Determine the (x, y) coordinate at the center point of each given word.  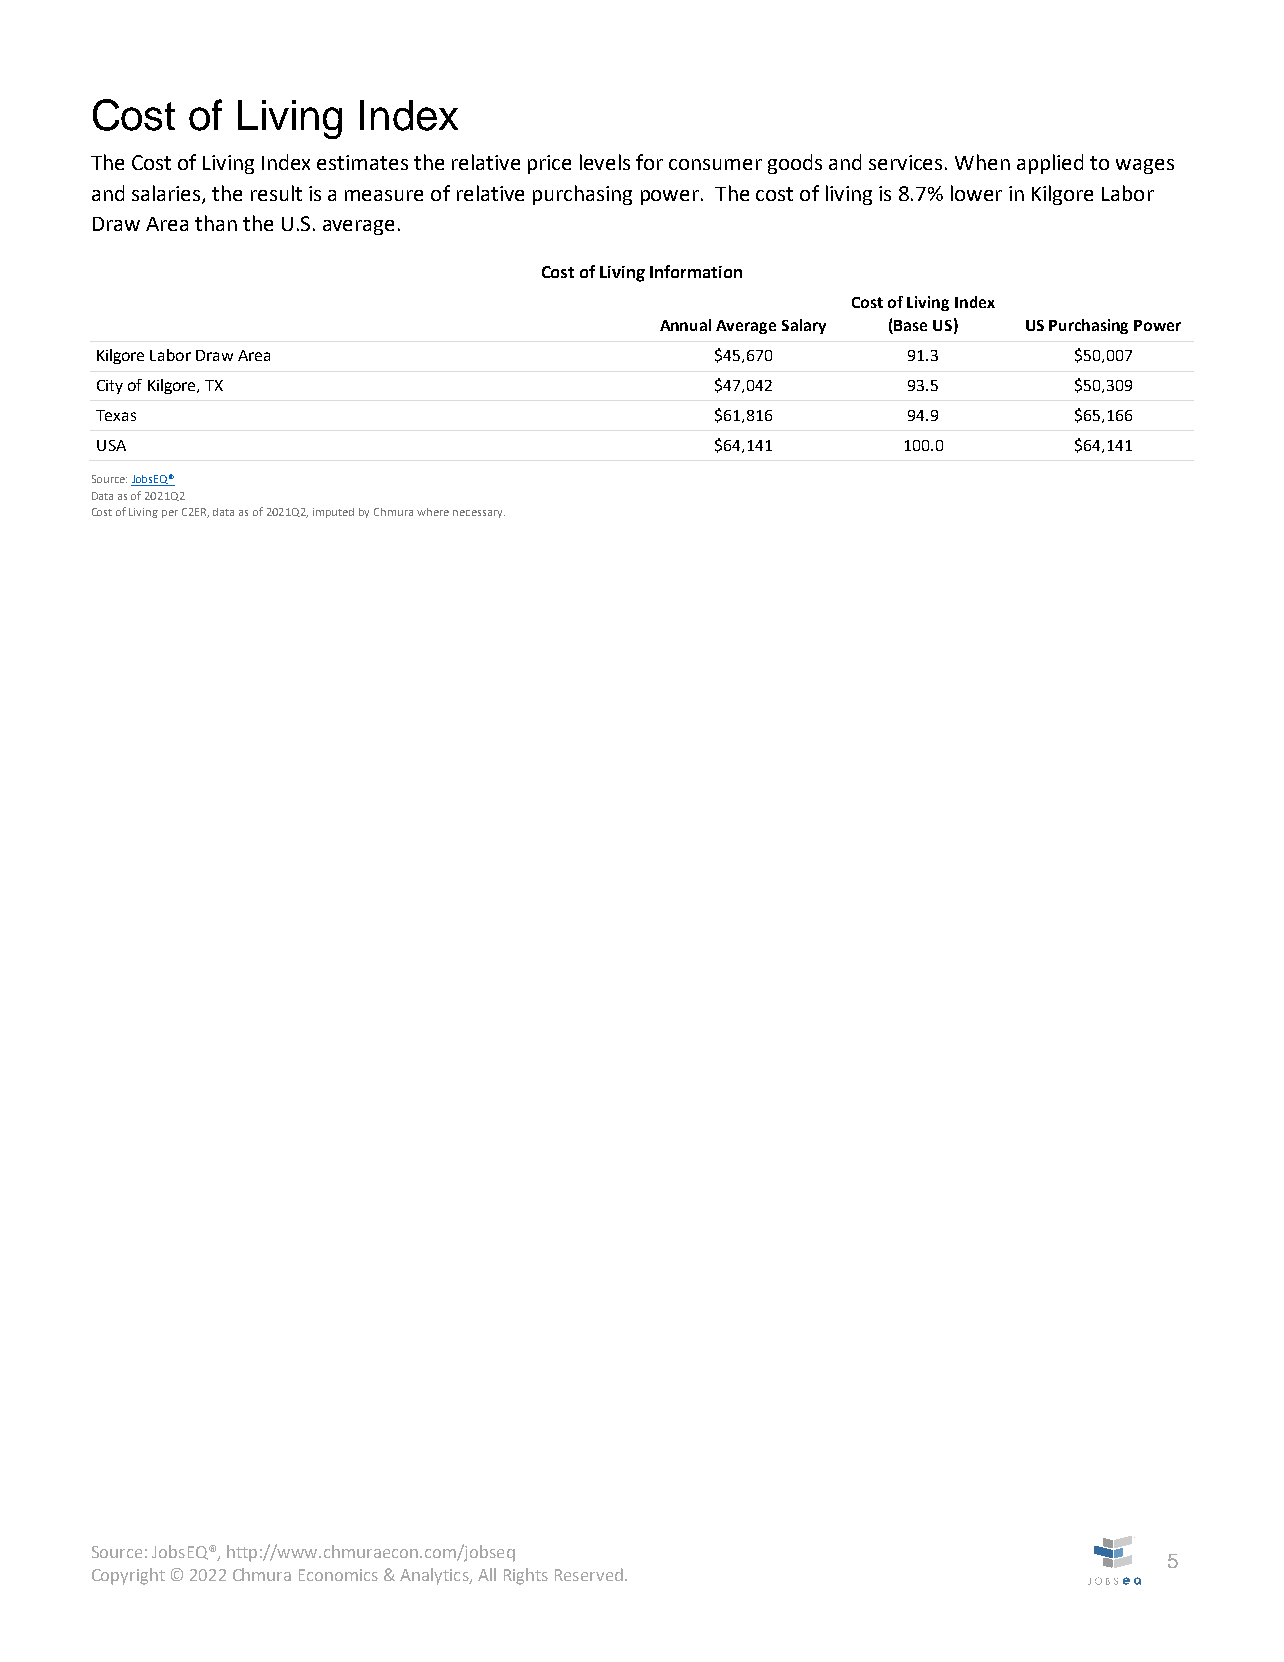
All (487, 1574)
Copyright (128, 1576)
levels (605, 162)
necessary (479, 514)
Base (910, 325)
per (170, 514)
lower (976, 193)
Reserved (589, 1574)
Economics (338, 1575)
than (216, 223)
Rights (526, 1576)
